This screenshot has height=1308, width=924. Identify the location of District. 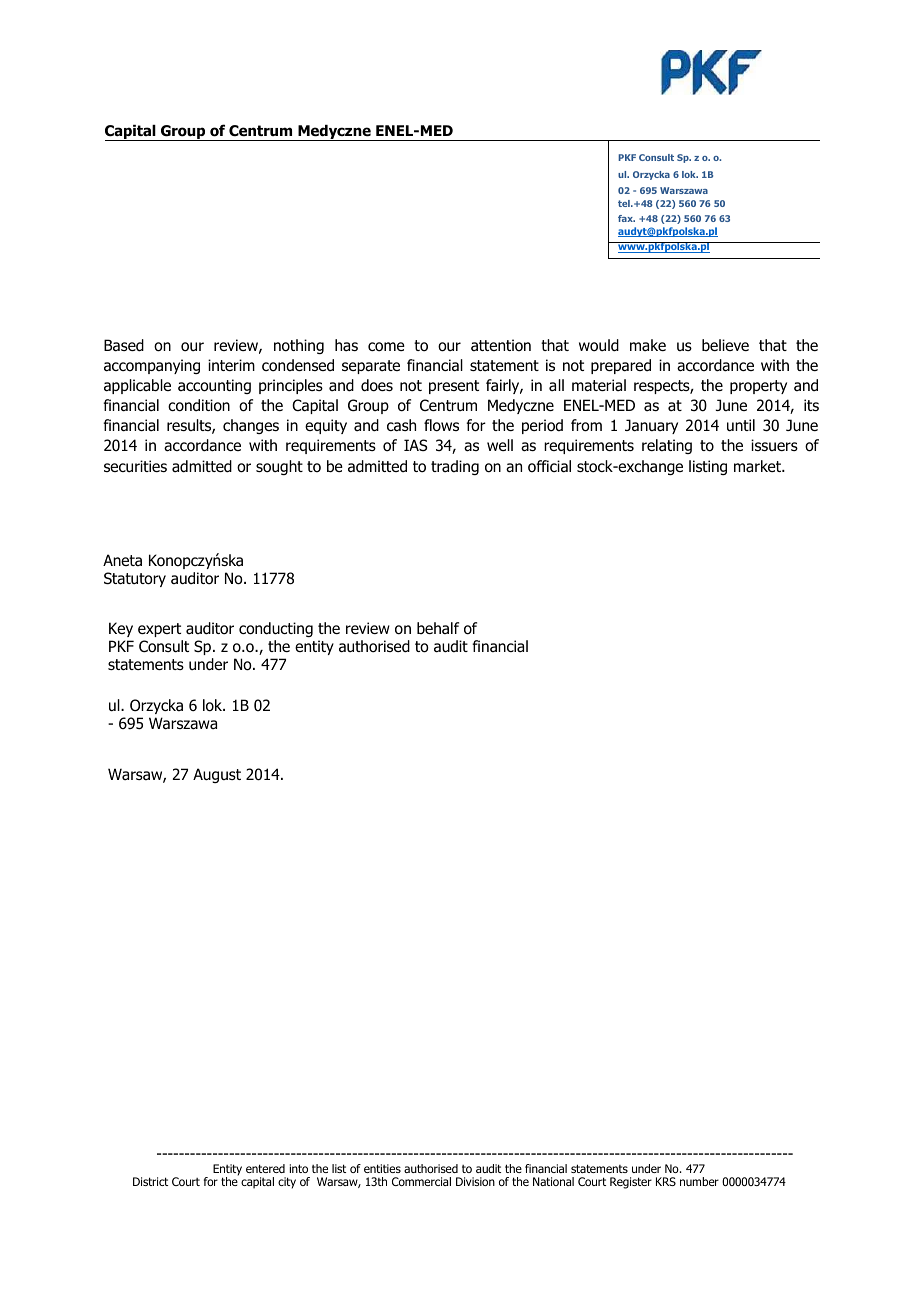
(150, 1181).
